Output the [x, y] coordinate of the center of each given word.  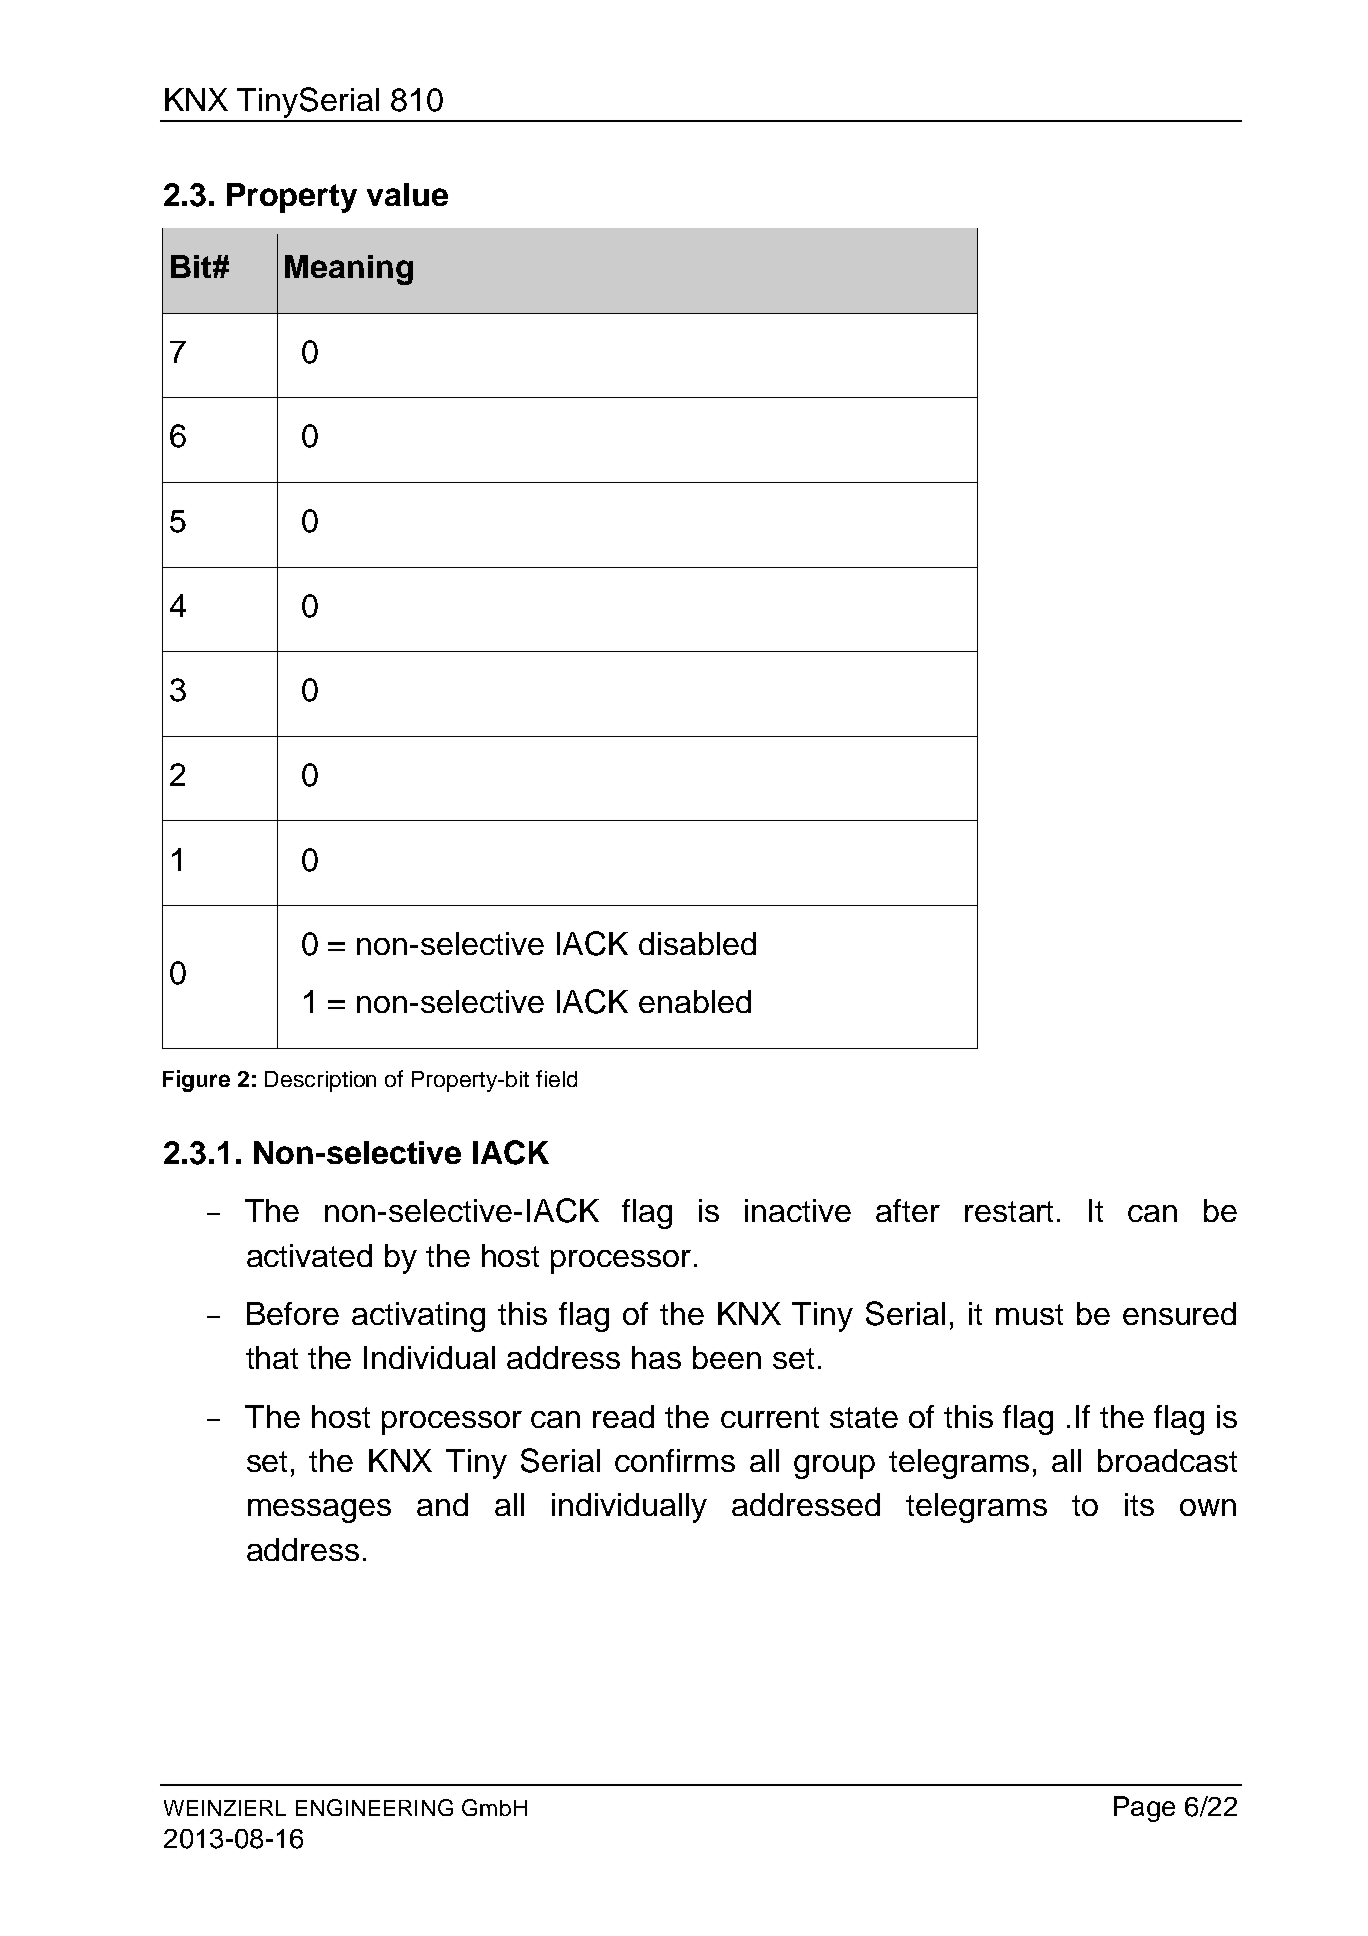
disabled [697, 943]
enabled [695, 1001]
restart [1009, 1211]
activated [309, 1255]
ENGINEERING [374, 1807]
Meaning [349, 270]
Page [1144, 1809]
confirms [675, 1460]
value [407, 194]
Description [320, 1081]
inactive [798, 1210]
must [1029, 1314]
